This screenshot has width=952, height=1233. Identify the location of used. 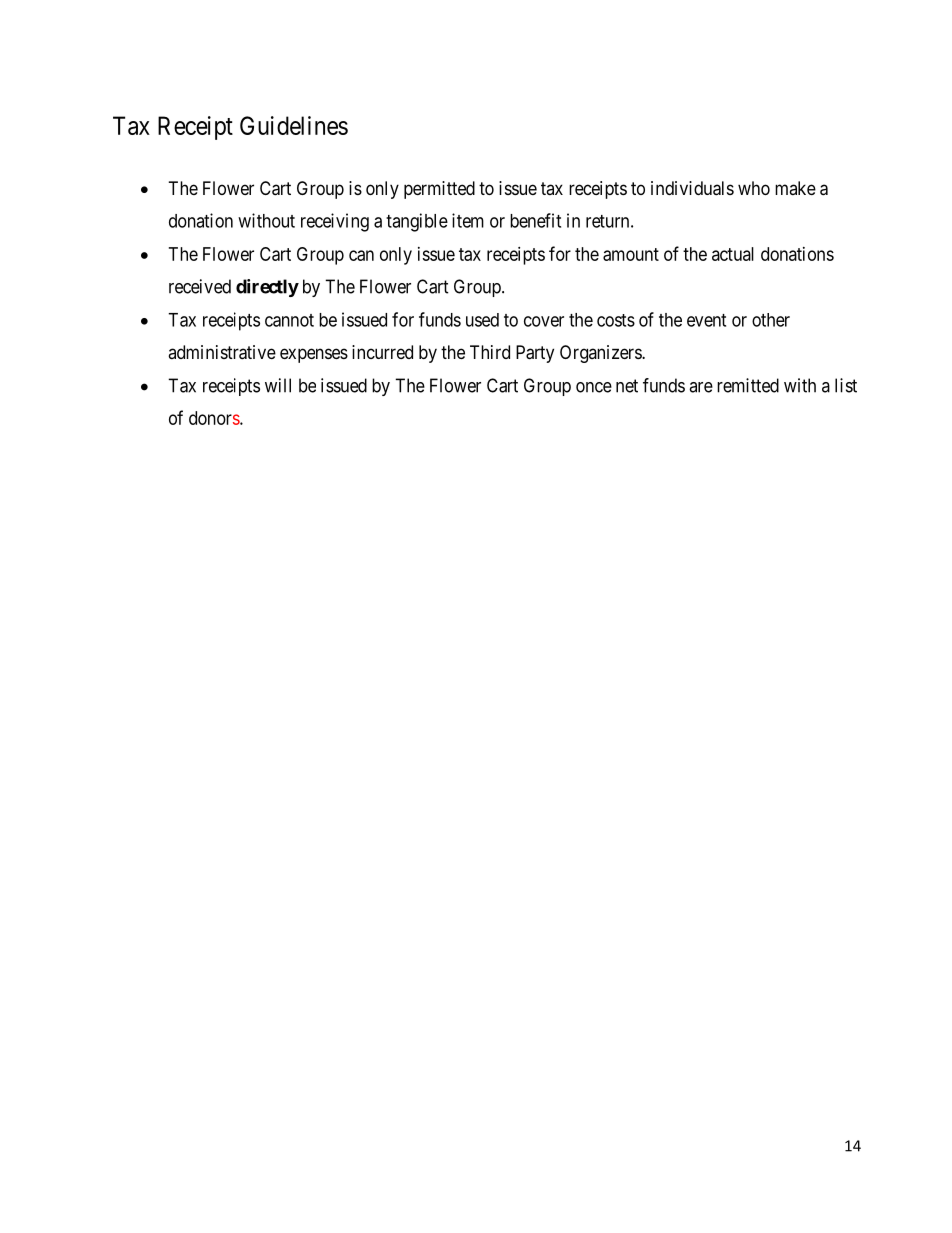
(482, 320).
